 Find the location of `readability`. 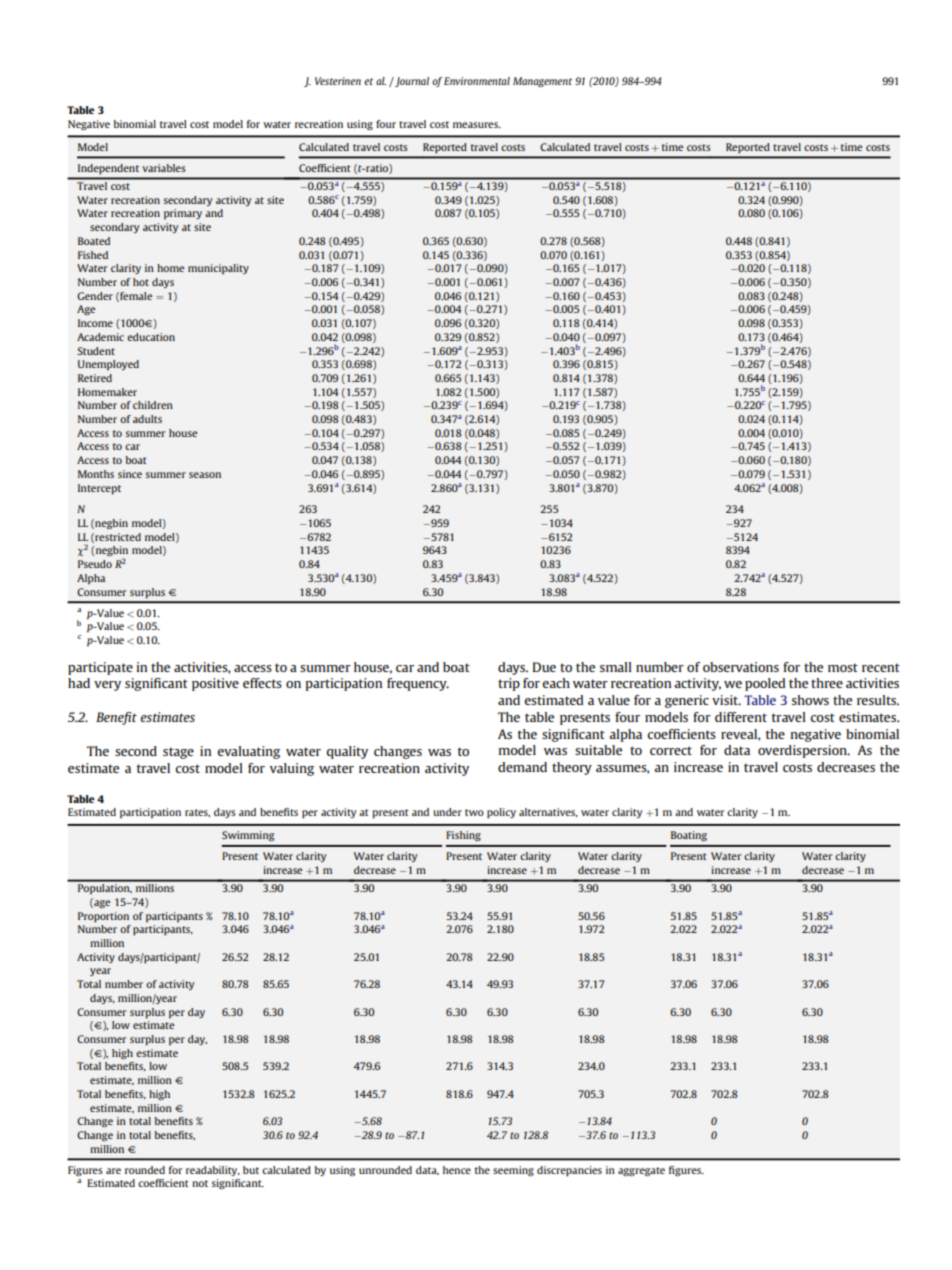

readability is located at coordinates (213, 1171).
